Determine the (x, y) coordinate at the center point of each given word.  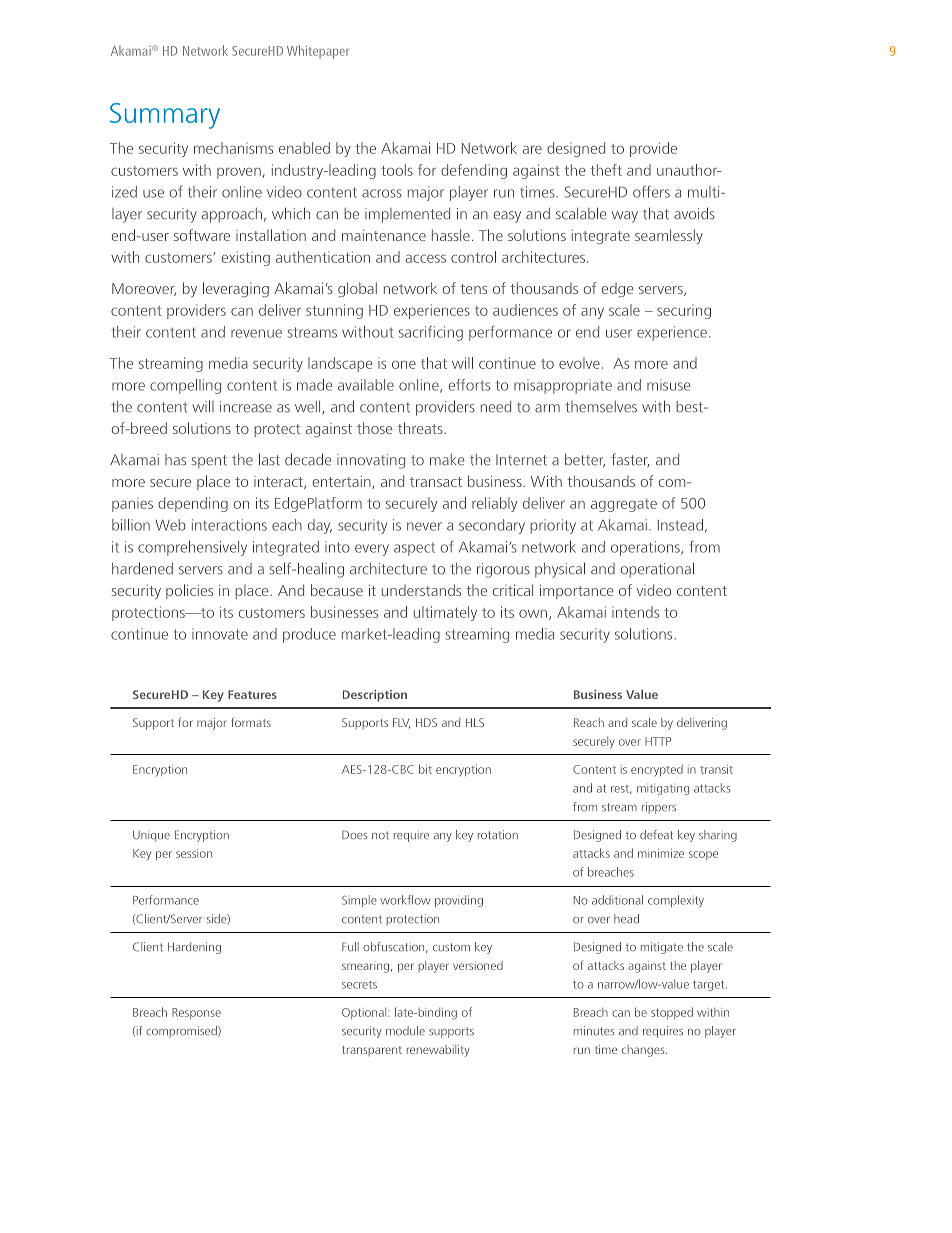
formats (251, 722)
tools (397, 170)
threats (421, 428)
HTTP (658, 741)
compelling (185, 386)
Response (196, 1013)
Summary (165, 116)
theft (606, 170)
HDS (426, 722)
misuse (668, 385)
